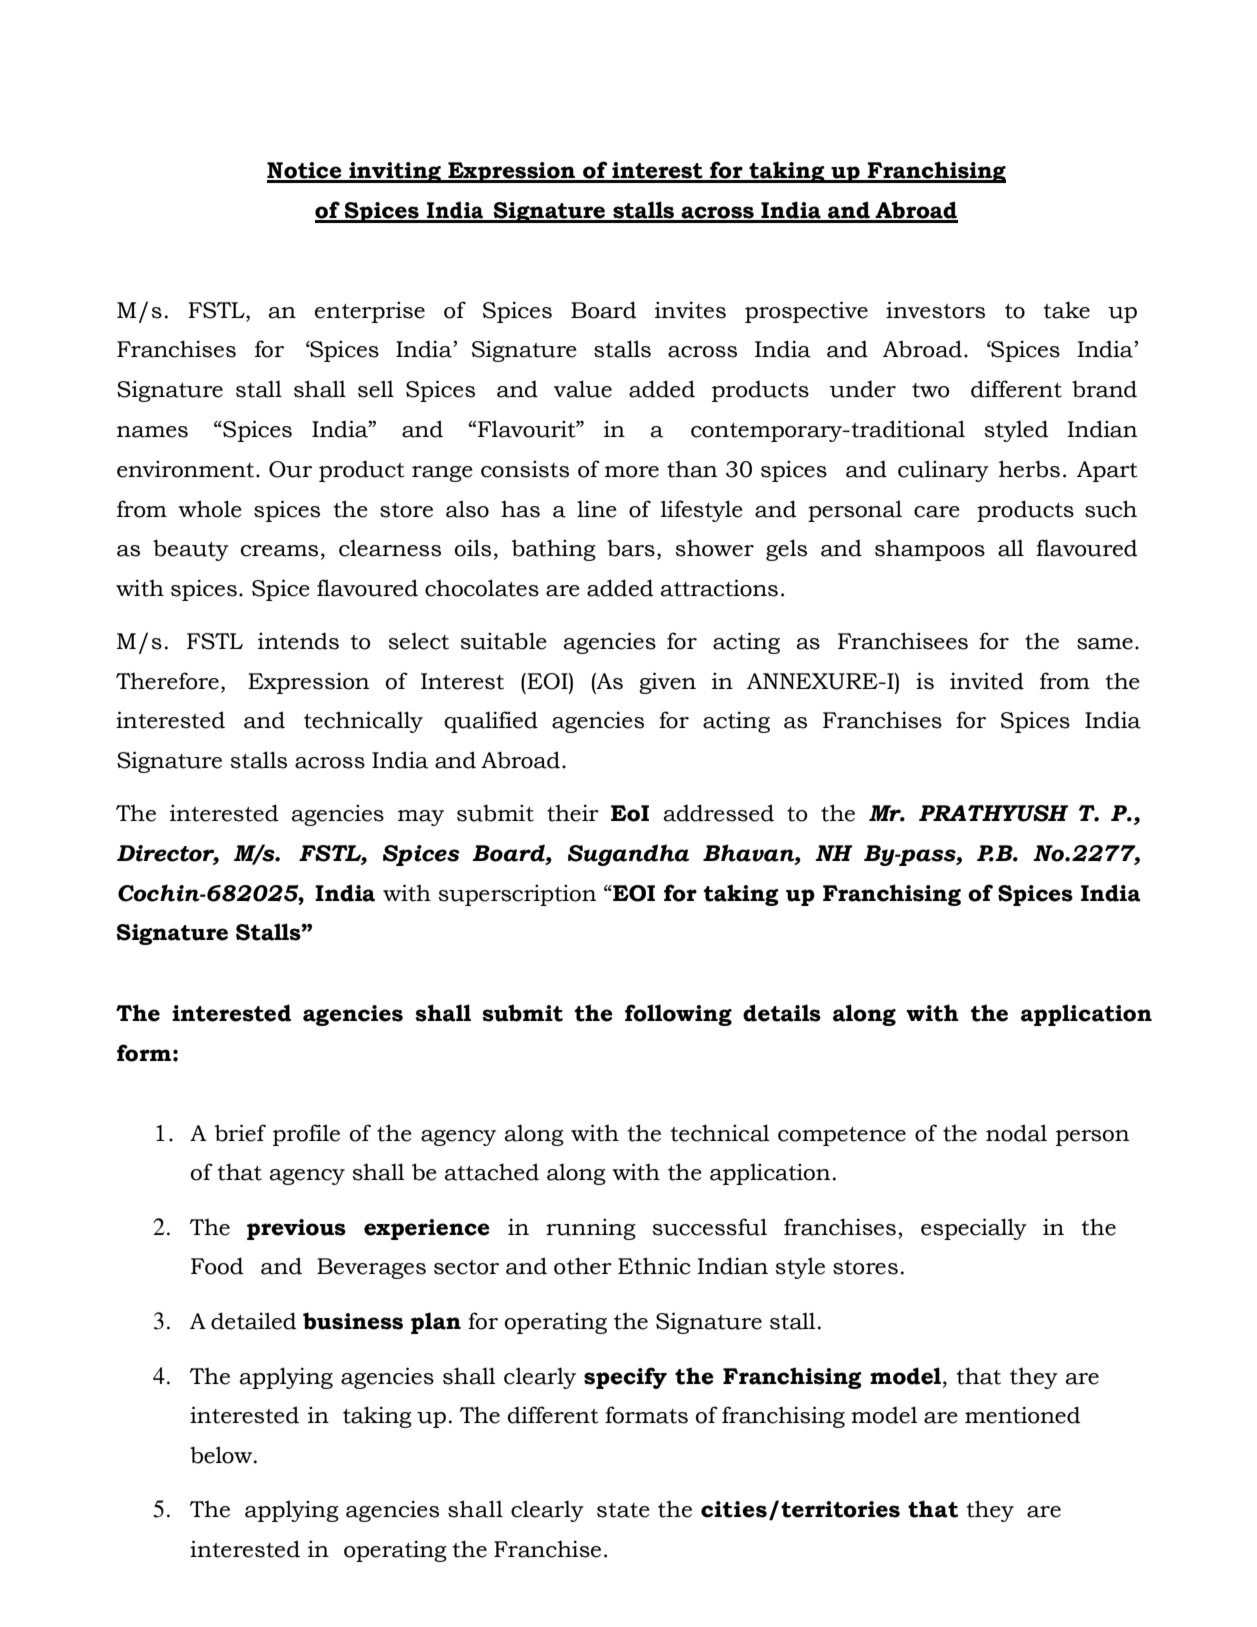 This screenshot has width=1257, height=1627. What do you see at coordinates (395, 172) in the screenshot?
I see `inviting` at bounding box center [395, 172].
